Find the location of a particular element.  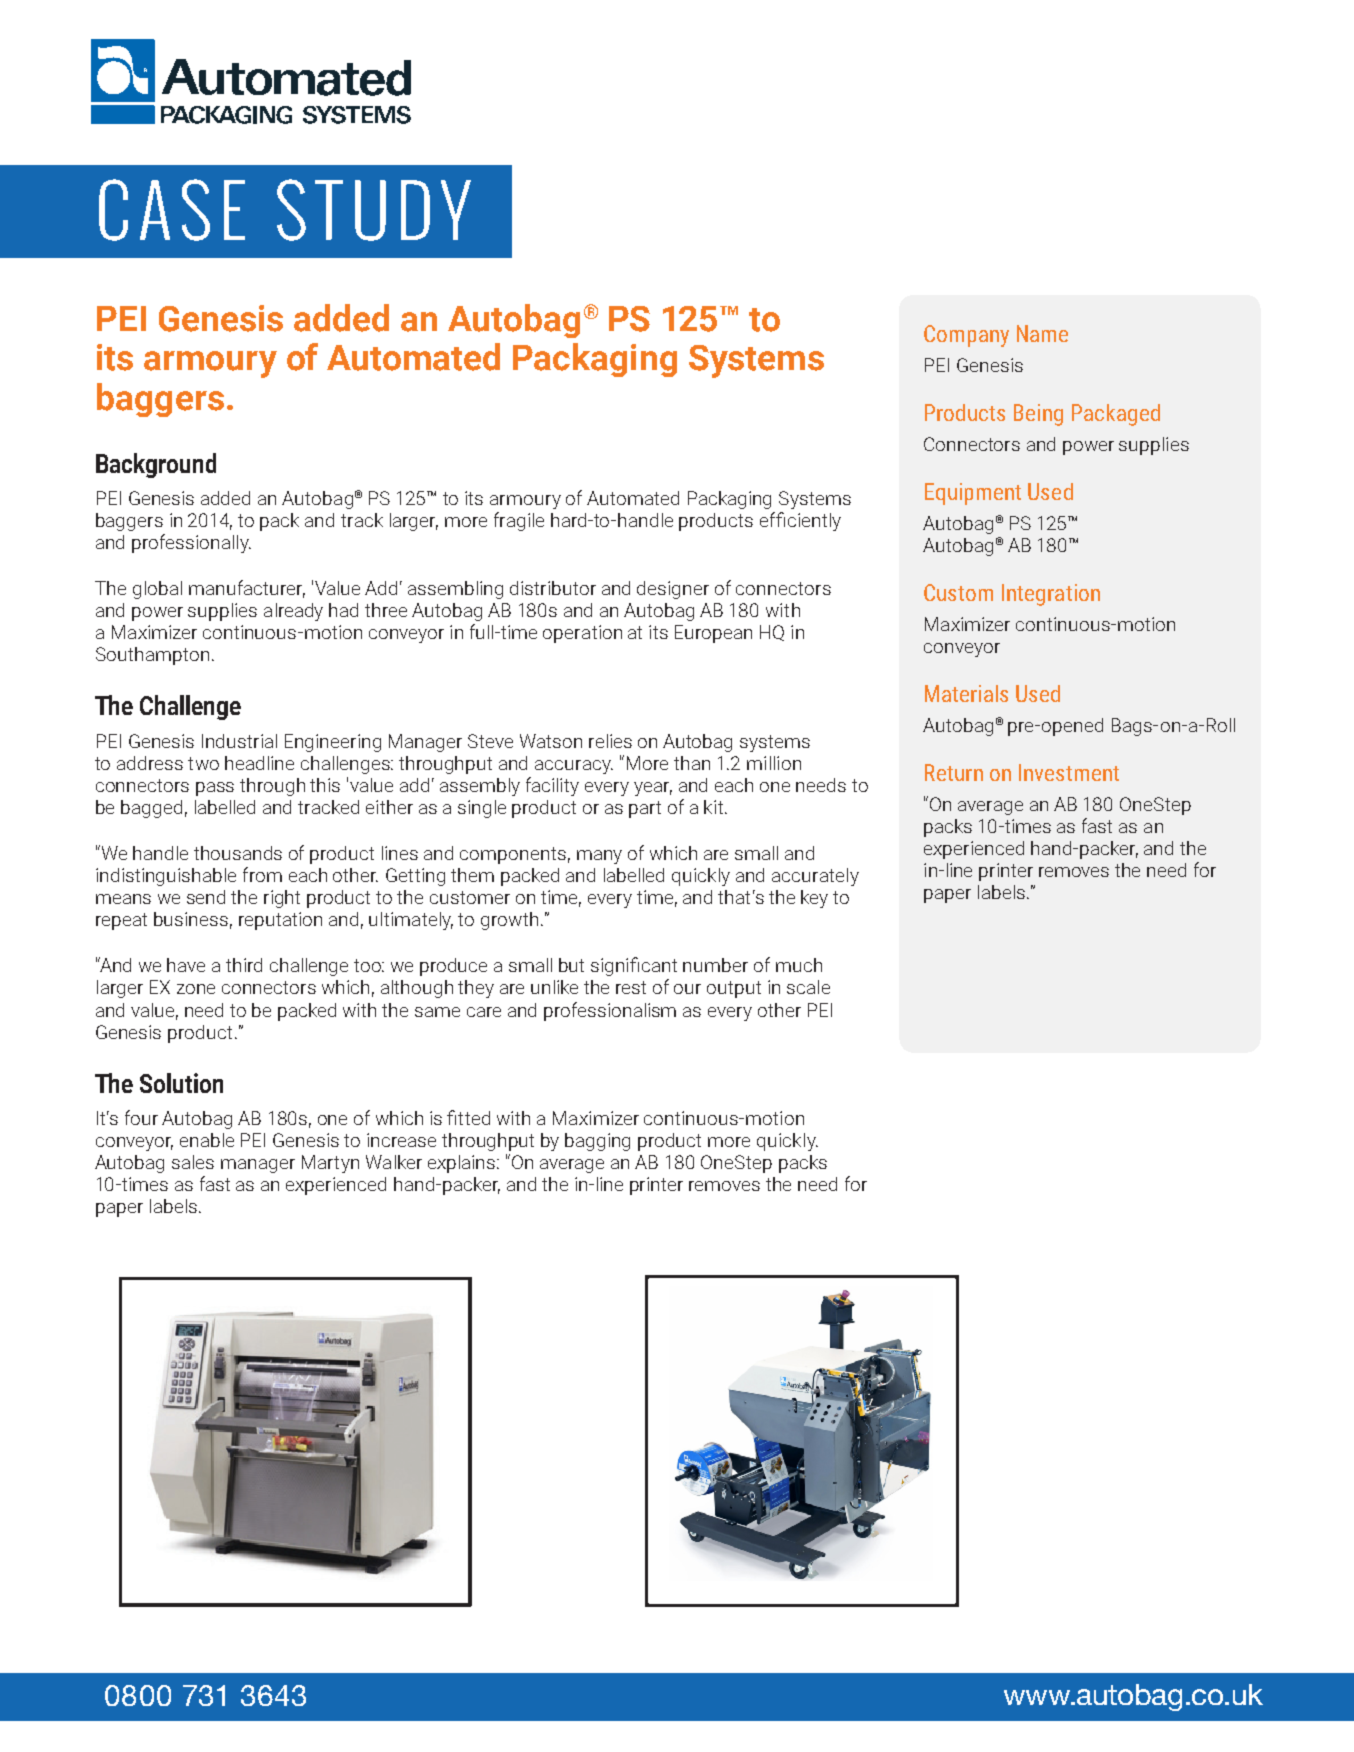

Return is located at coordinates (954, 772).
